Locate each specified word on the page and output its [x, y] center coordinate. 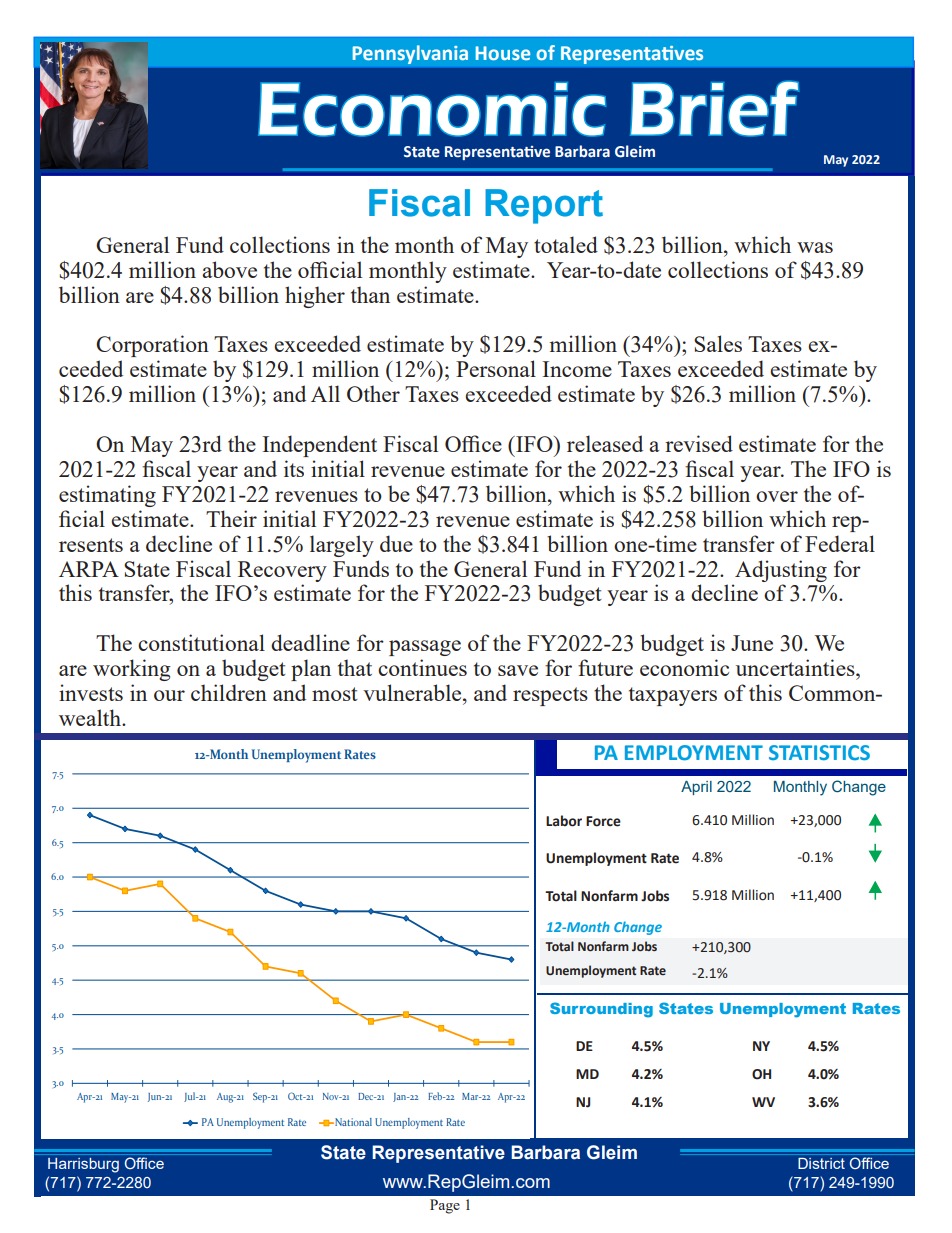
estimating [107, 496]
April [696, 788]
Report [544, 206]
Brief [714, 108]
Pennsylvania [410, 54]
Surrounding [601, 1010]
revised [699, 443]
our [169, 695]
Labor [564, 821]
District [821, 1163]
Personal [496, 368]
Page [445, 1206]
